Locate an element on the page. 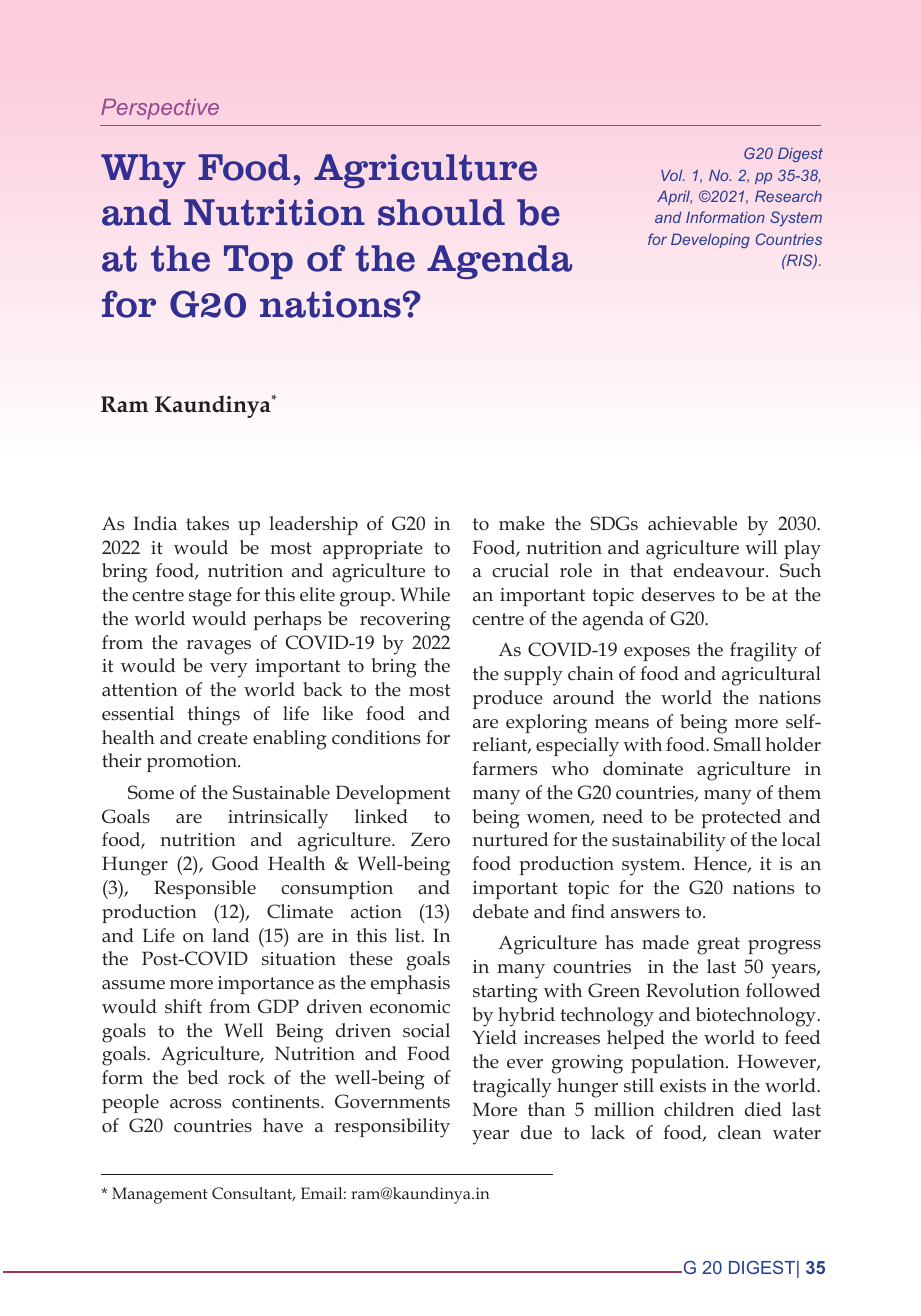  fragility is located at coordinates (763, 652).
